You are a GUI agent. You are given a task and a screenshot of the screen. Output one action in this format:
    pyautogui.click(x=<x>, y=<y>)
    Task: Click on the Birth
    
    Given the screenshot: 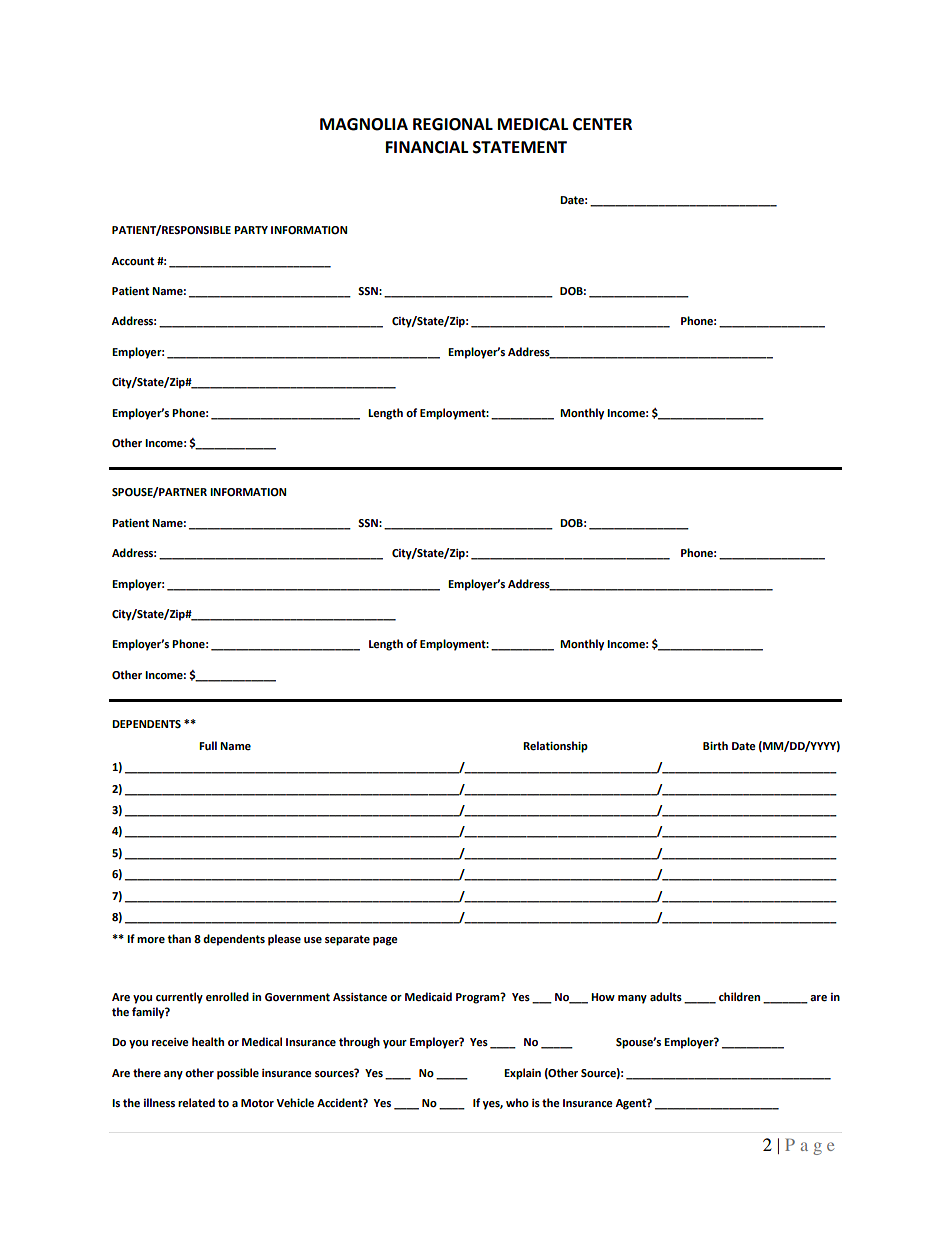 What is the action you would take?
    pyautogui.click(x=715, y=745)
